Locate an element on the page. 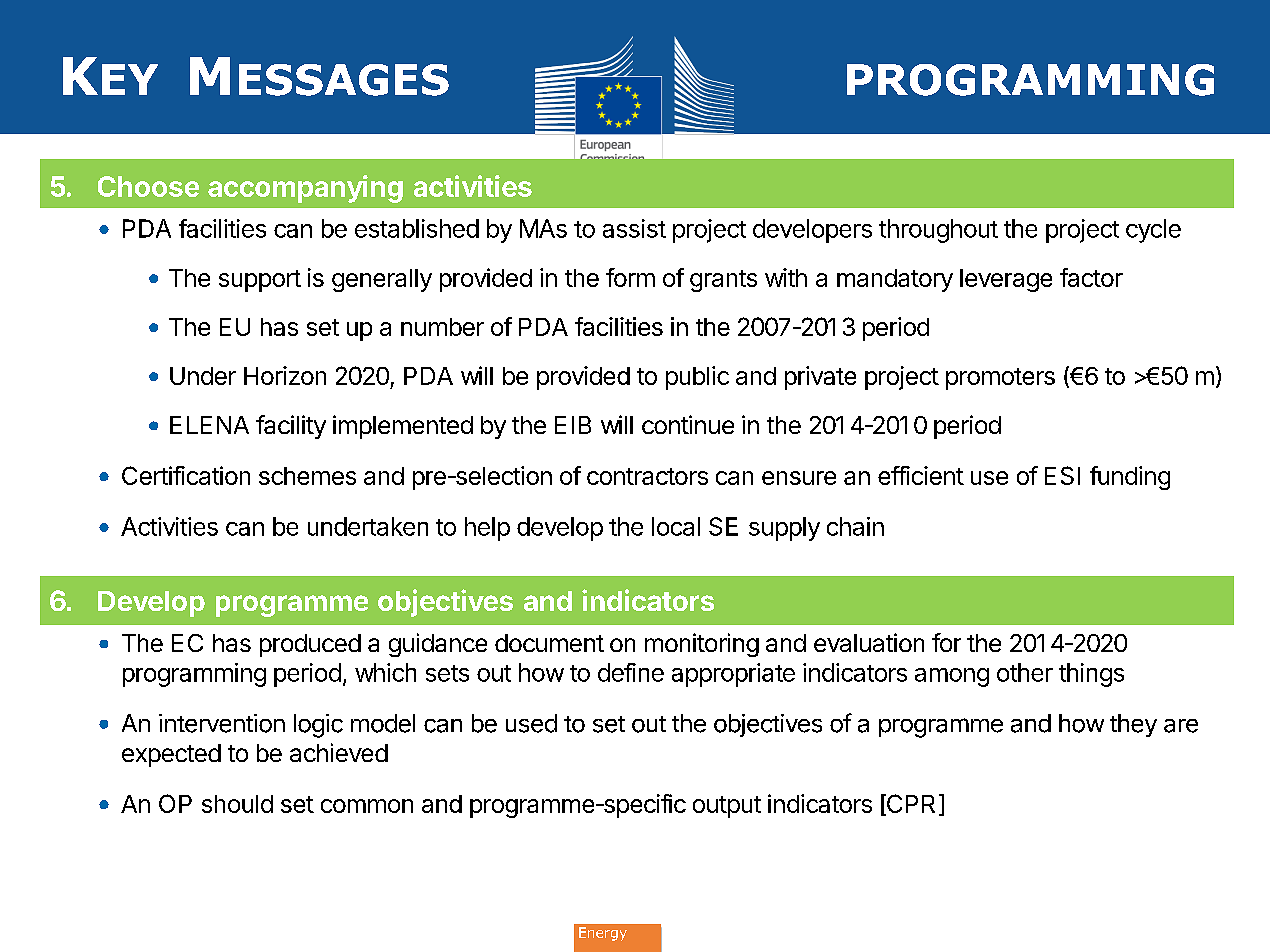 The image size is (1270, 952). cycle is located at coordinates (1153, 231).
